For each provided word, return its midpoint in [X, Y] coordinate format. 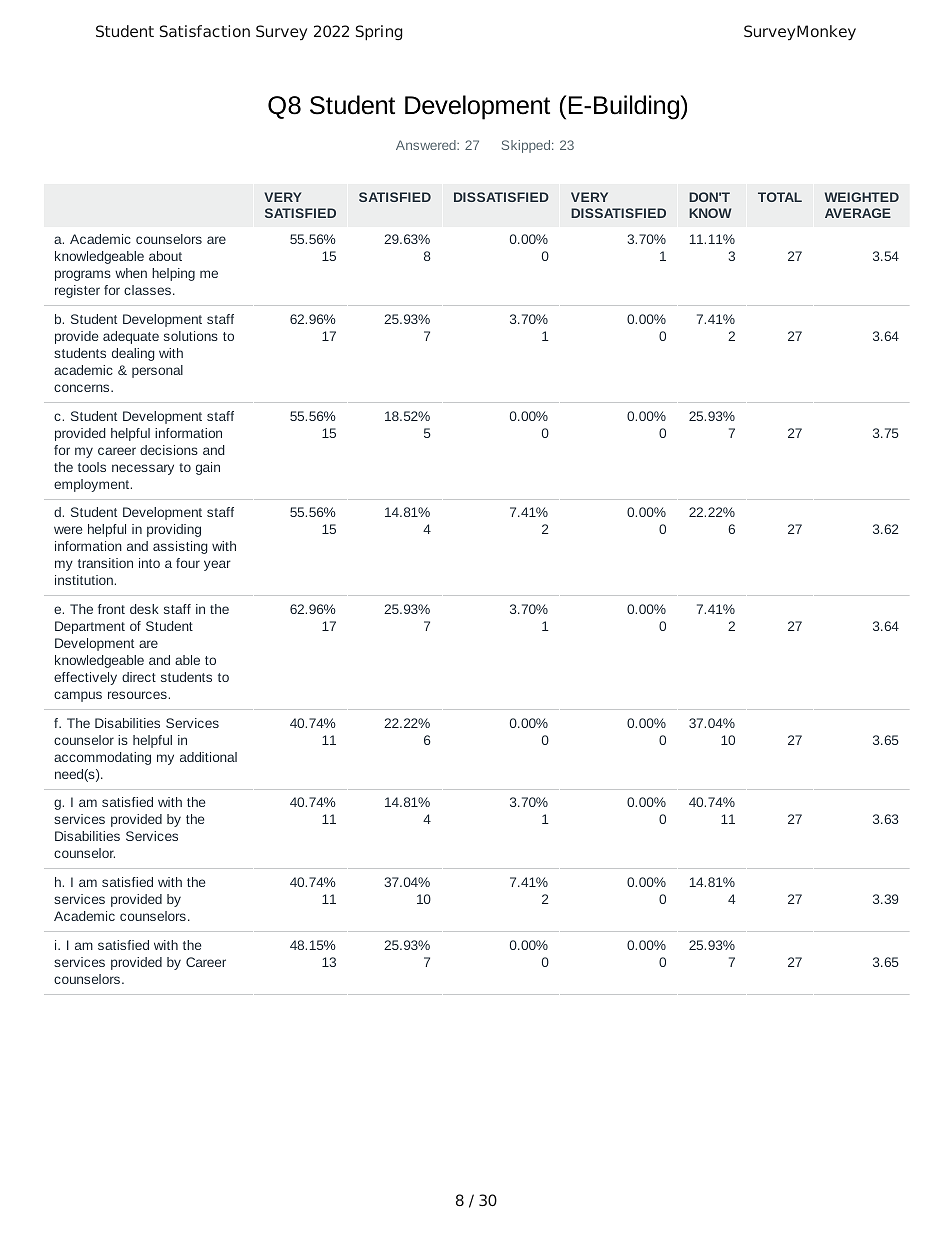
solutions [191, 336]
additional [208, 757]
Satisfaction [205, 31]
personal [157, 371]
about [165, 256]
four [188, 563]
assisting [180, 547]
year [217, 565]
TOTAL [780, 197]
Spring [379, 33]
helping [173, 274]
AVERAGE [858, 213]
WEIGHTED [862, 197]
